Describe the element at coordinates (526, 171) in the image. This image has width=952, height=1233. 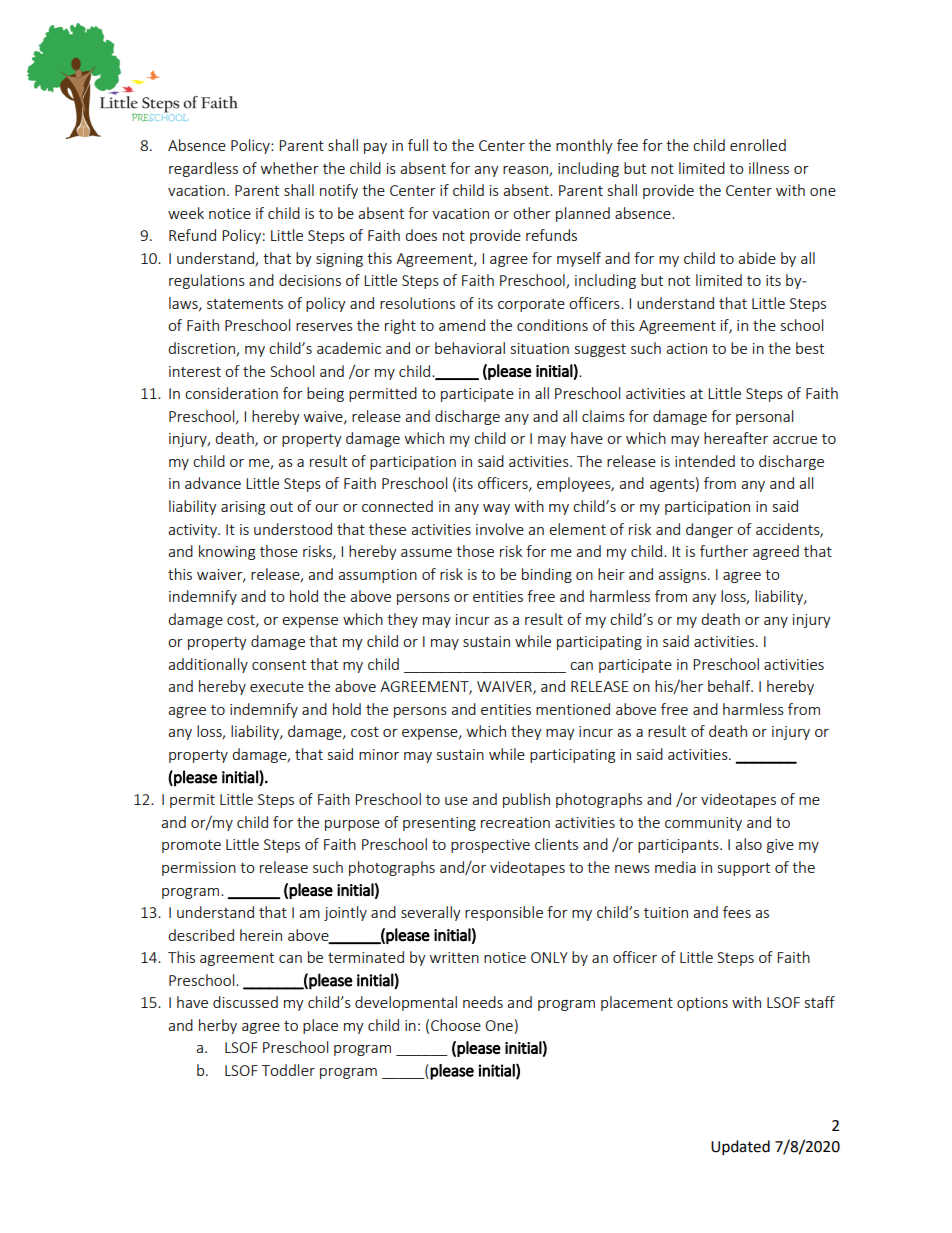
I see `reason` at that location.
